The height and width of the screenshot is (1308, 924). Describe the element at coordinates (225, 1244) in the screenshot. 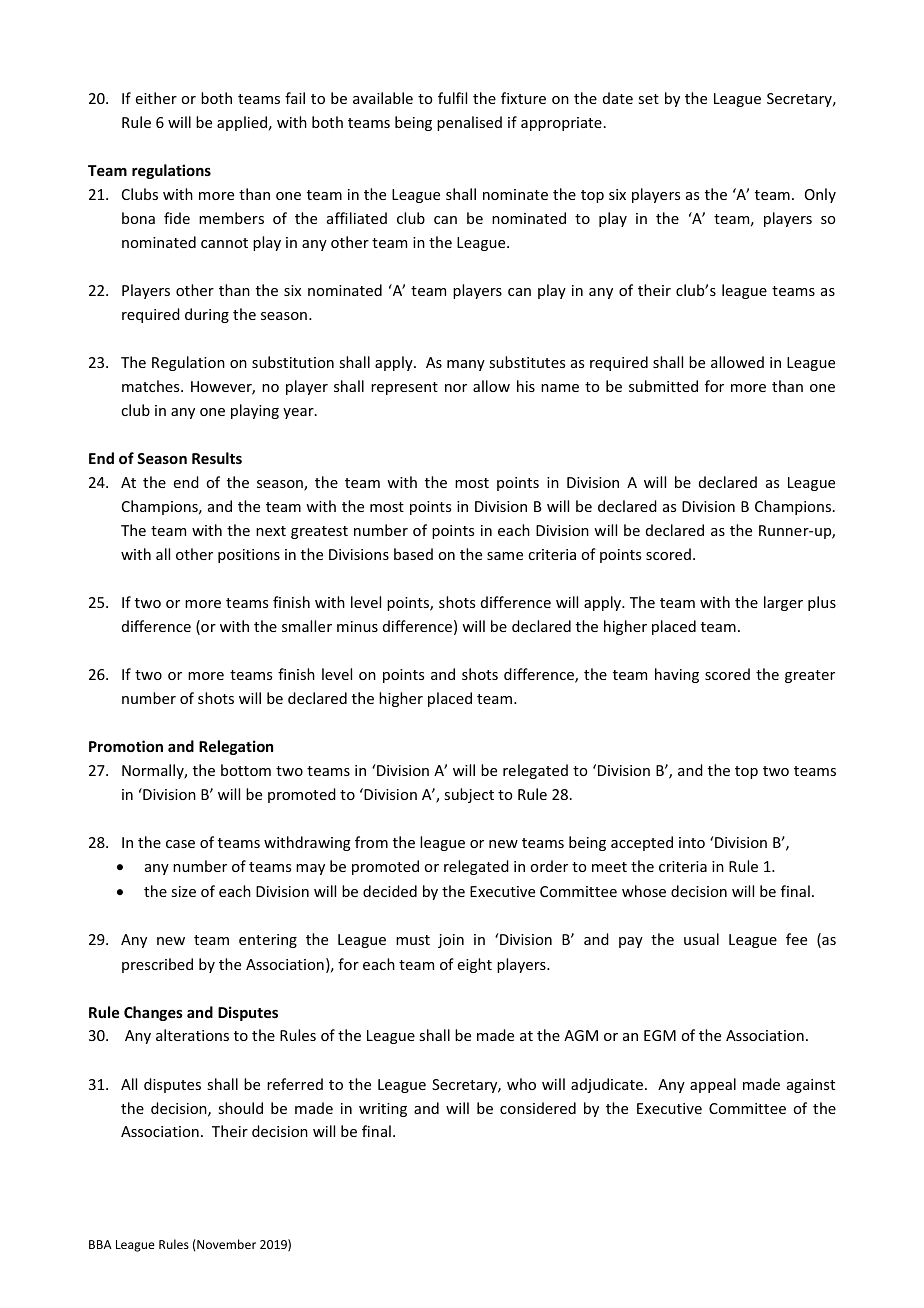

I see `November` at that location.
